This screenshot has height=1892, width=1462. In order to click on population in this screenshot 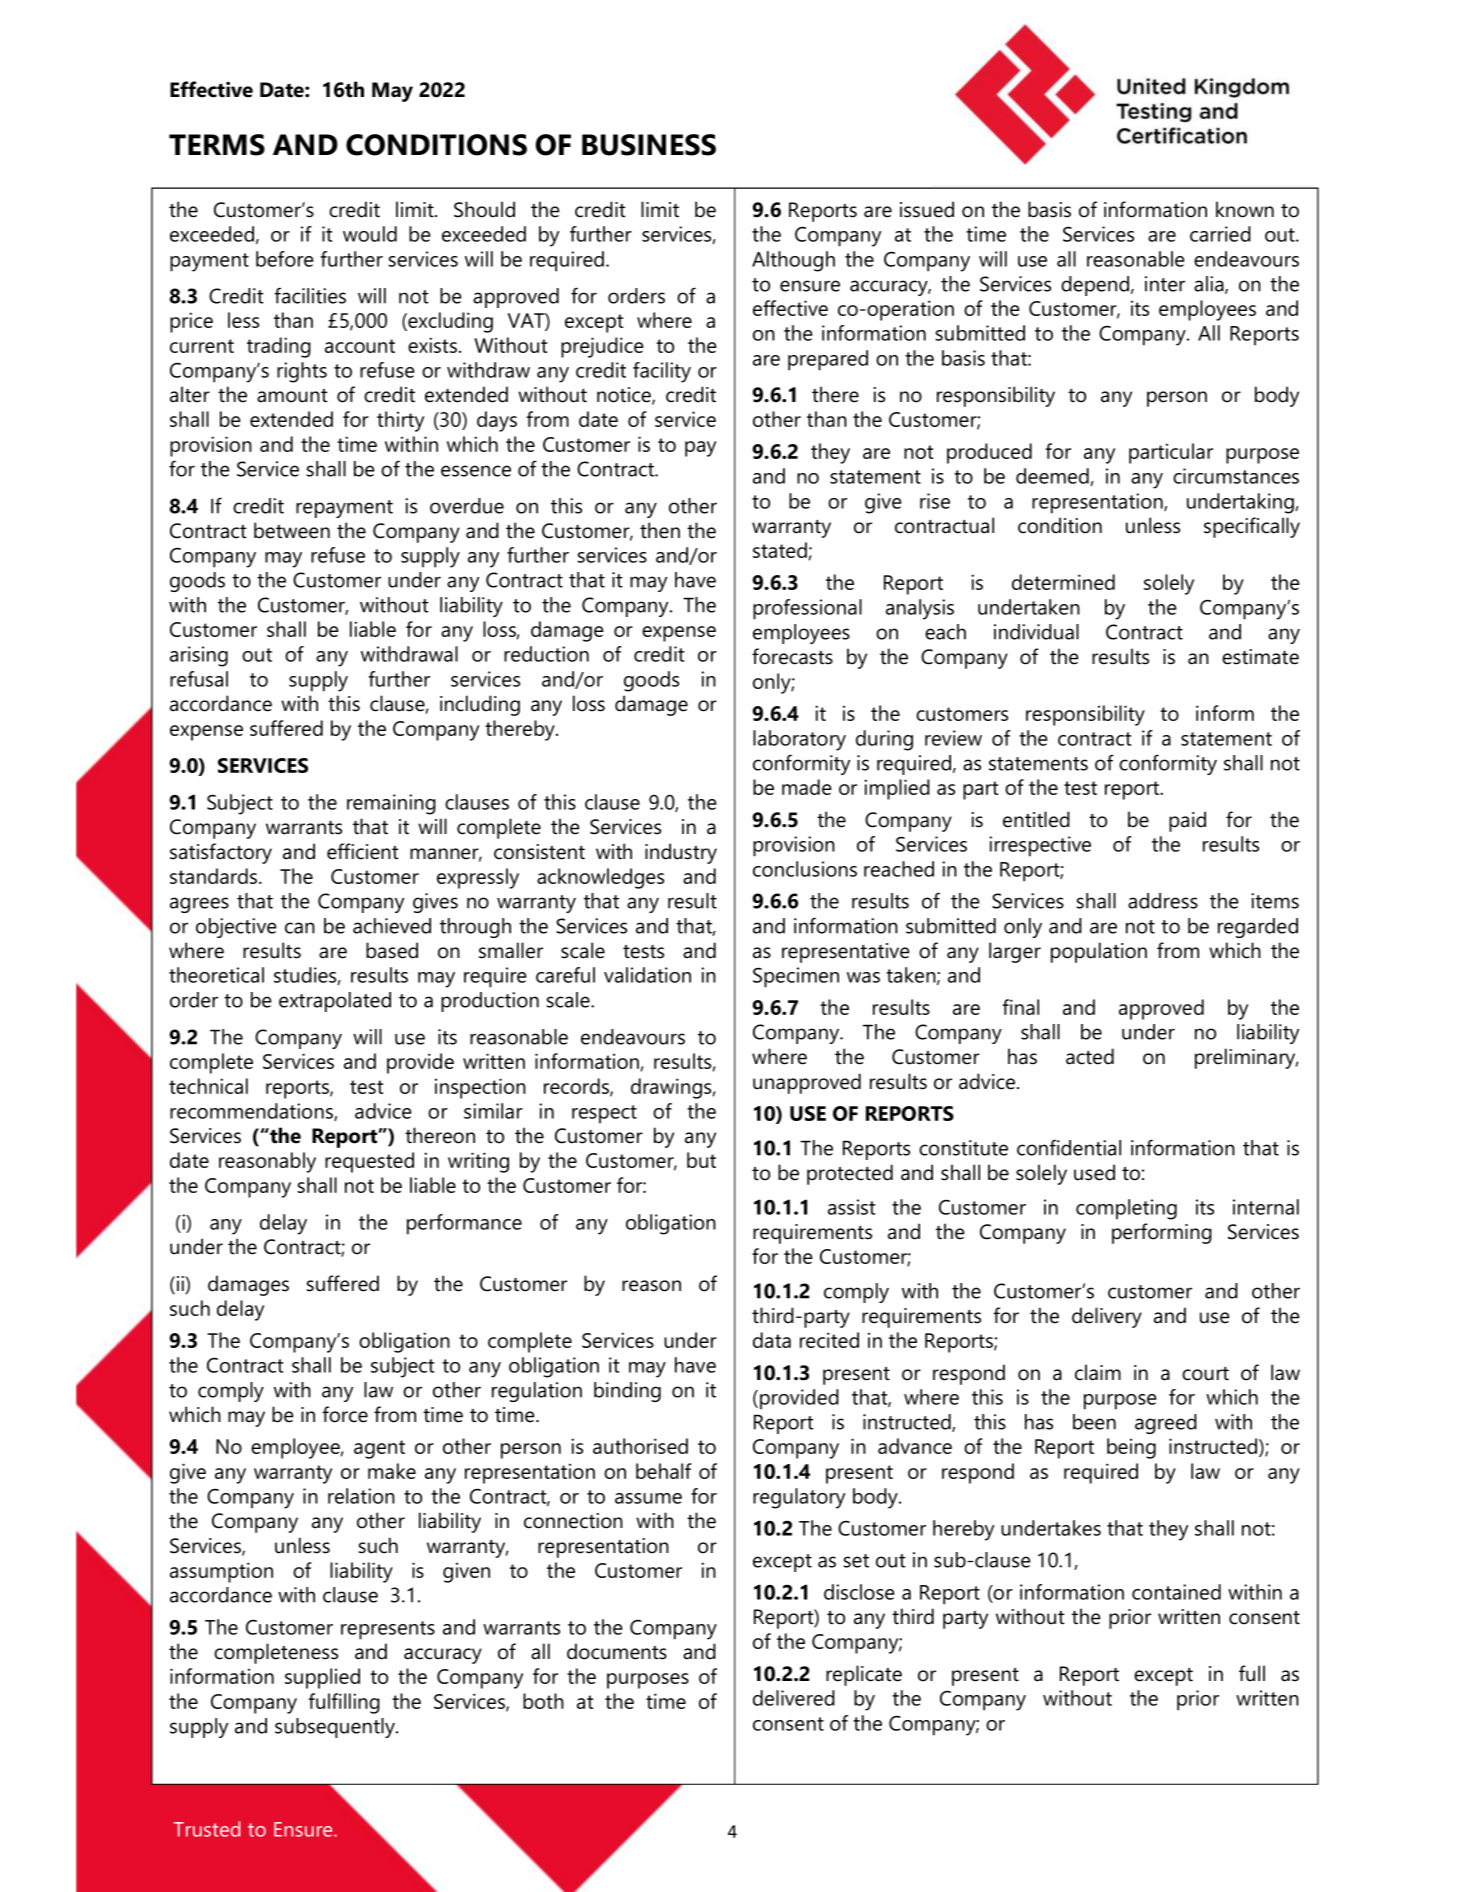, I will do `click(1099, 952)`.
